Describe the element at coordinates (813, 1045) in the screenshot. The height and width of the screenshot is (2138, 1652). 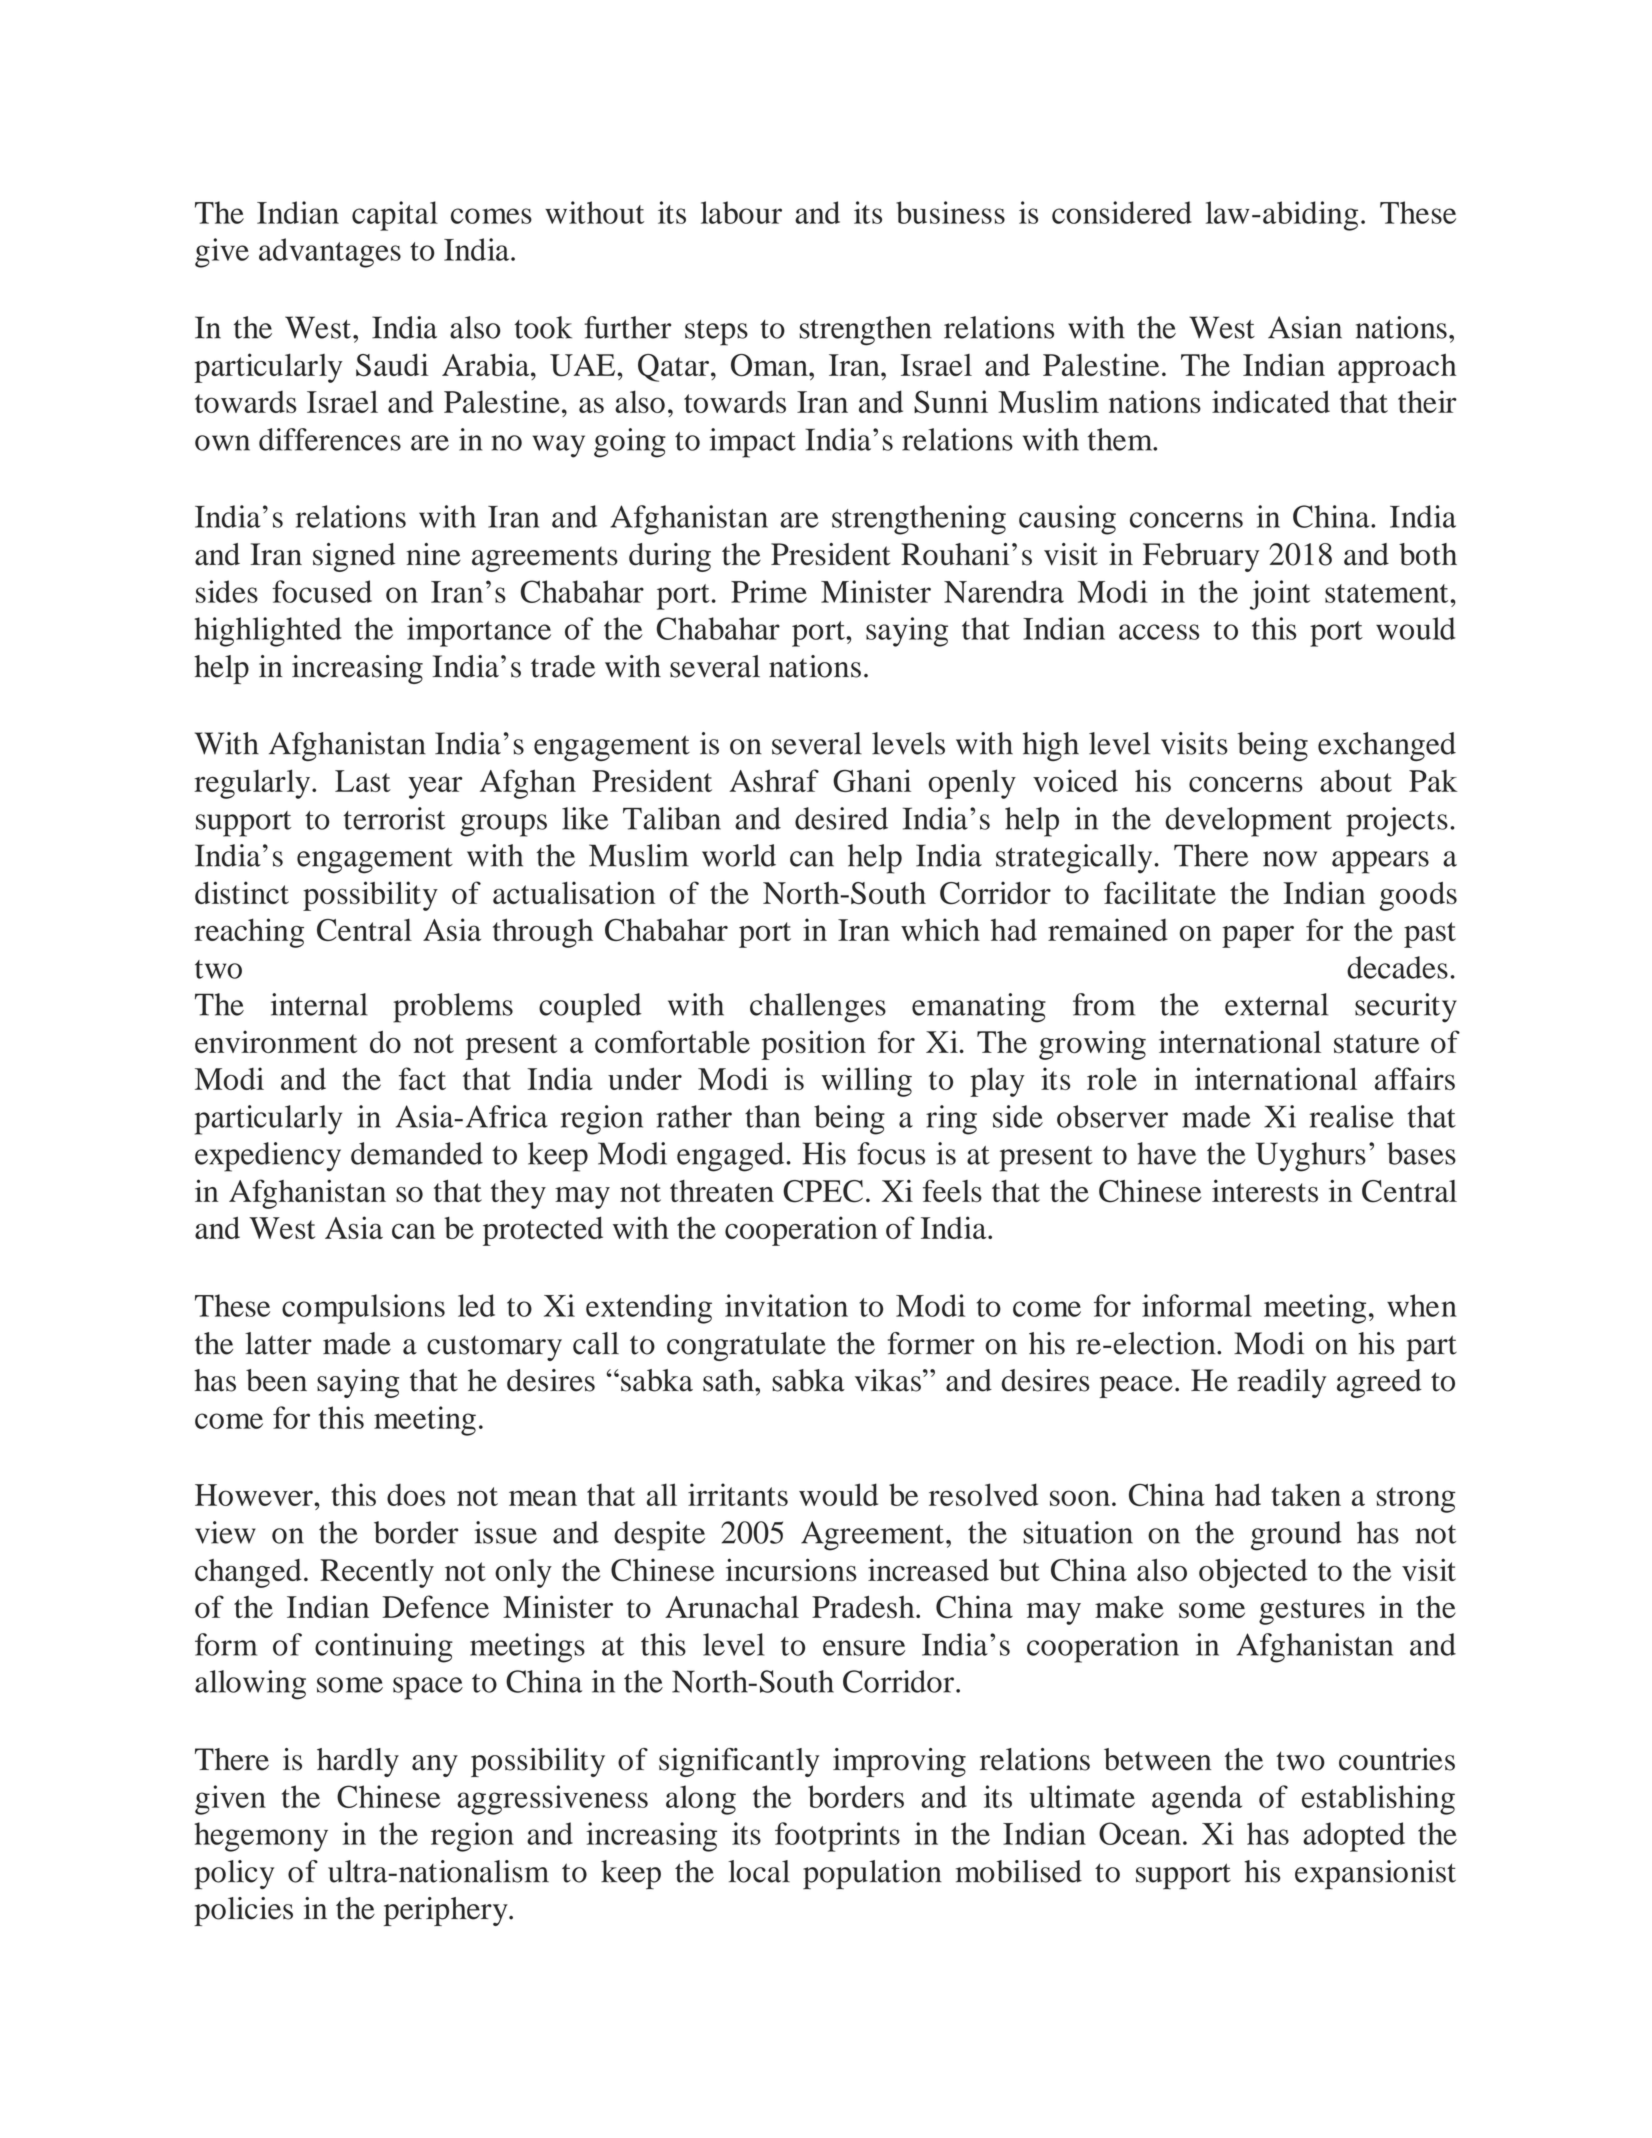
I see `position` at that location.
